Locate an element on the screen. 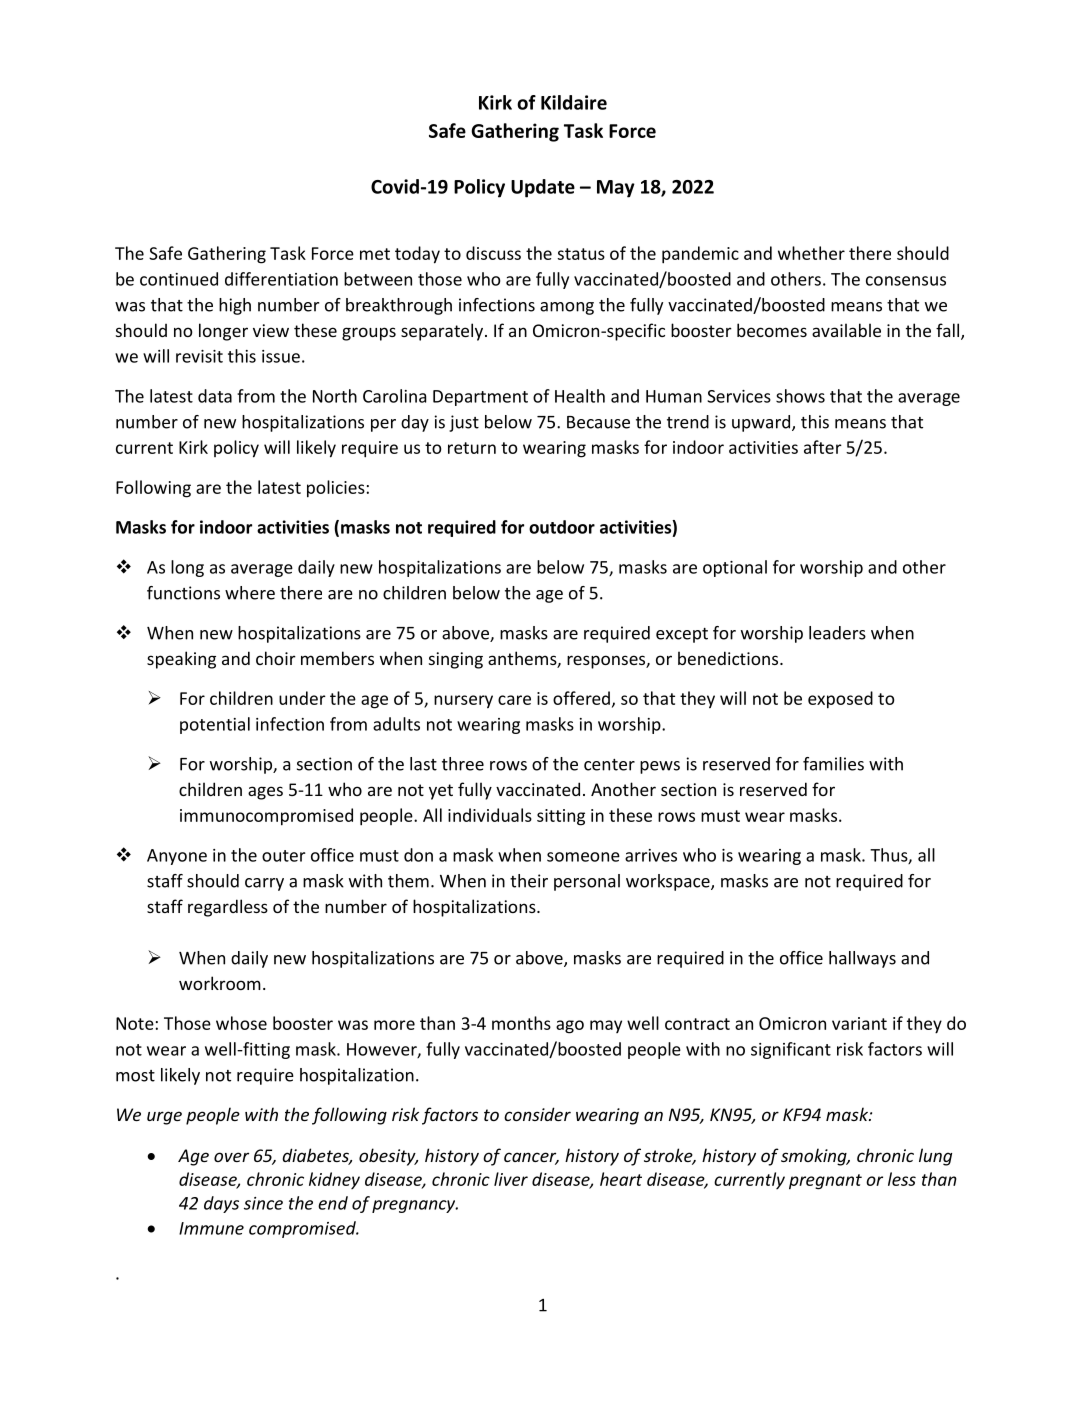 The width and height of the screenshot is (1085, 1404). days is located at coordinates (221, 1204).
